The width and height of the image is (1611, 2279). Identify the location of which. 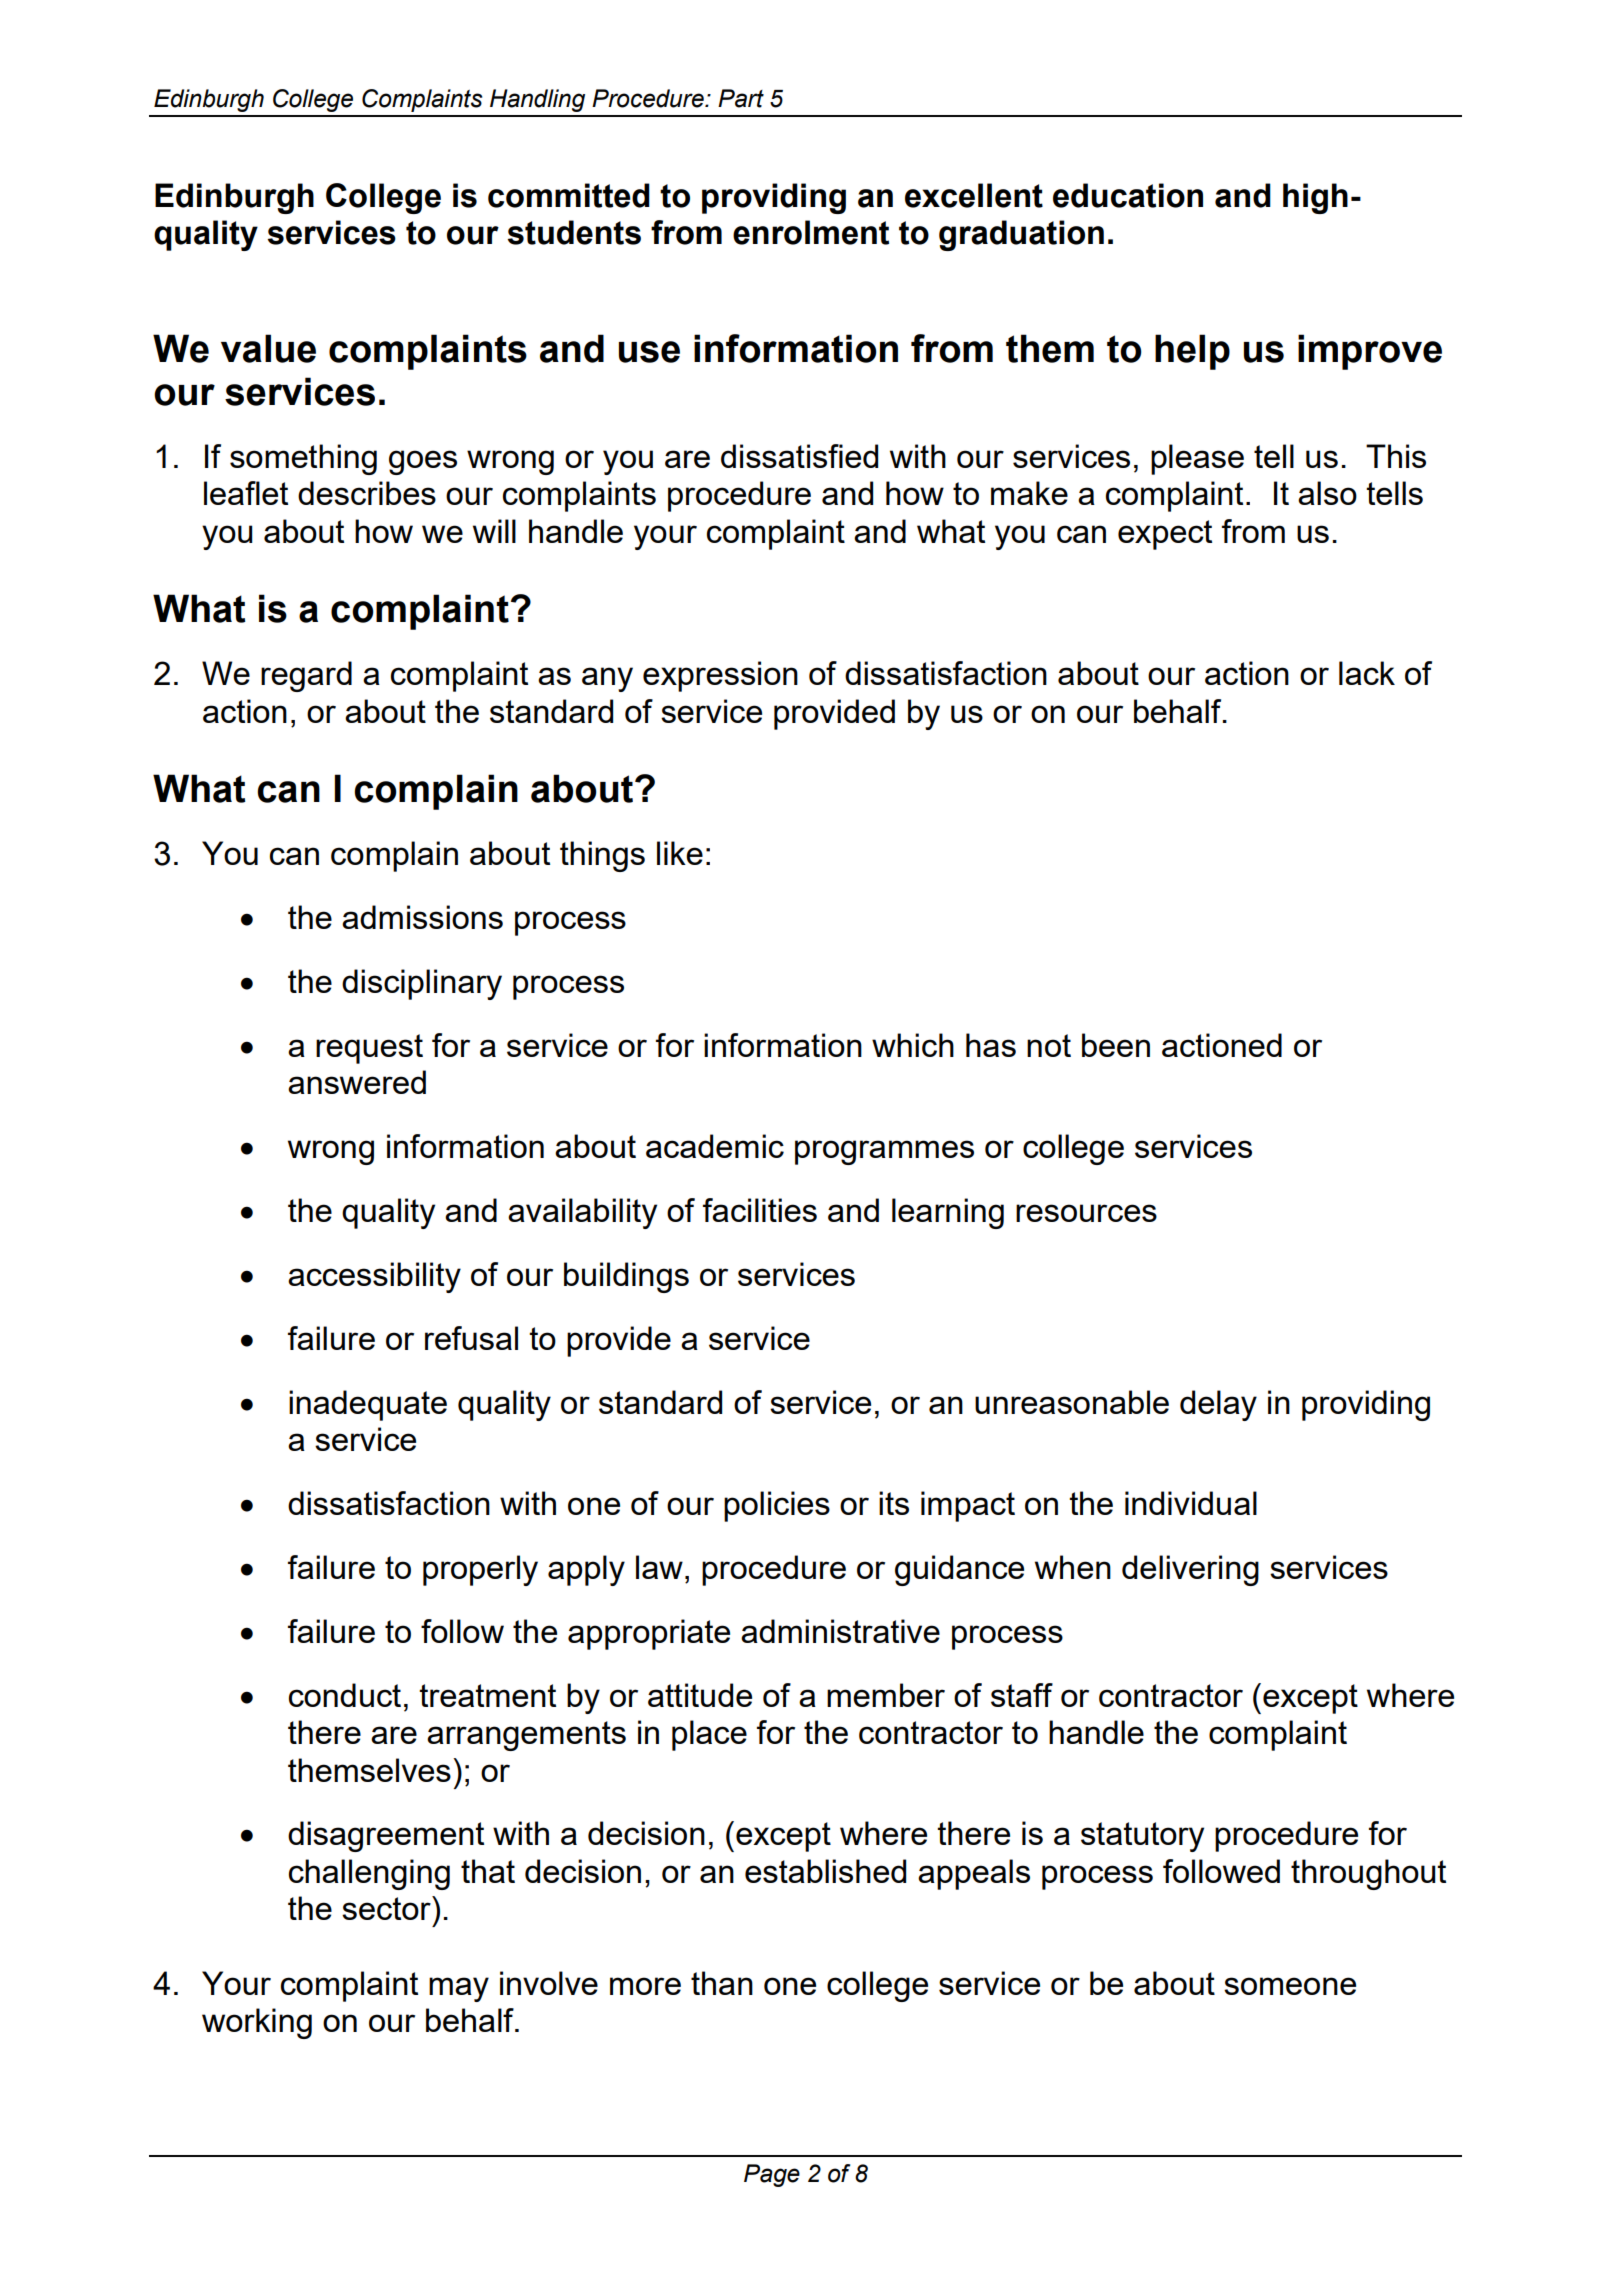
(913, 1045).
